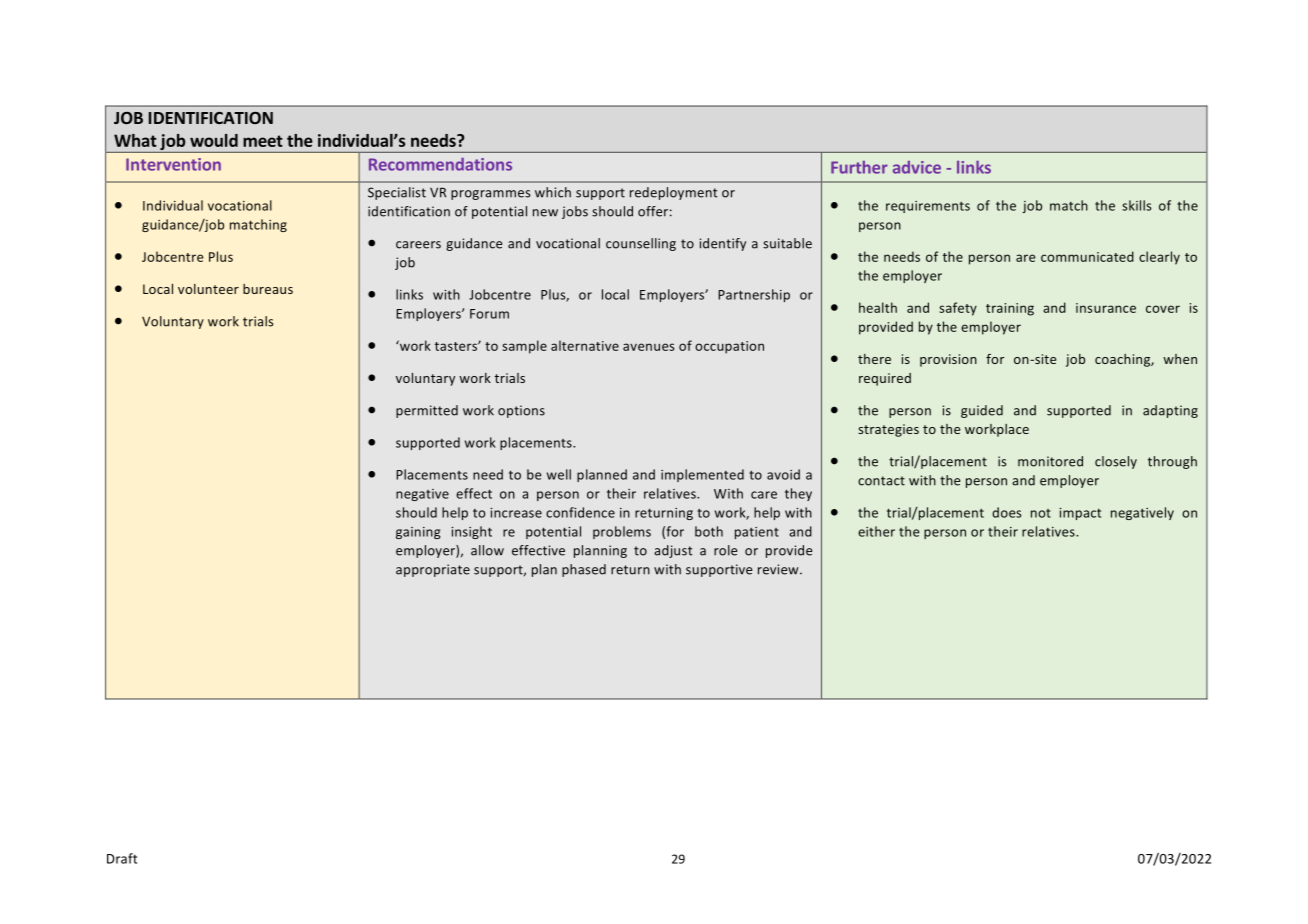 This image has width=1308, height=924. I want to click on advice, so click(917, 167).
